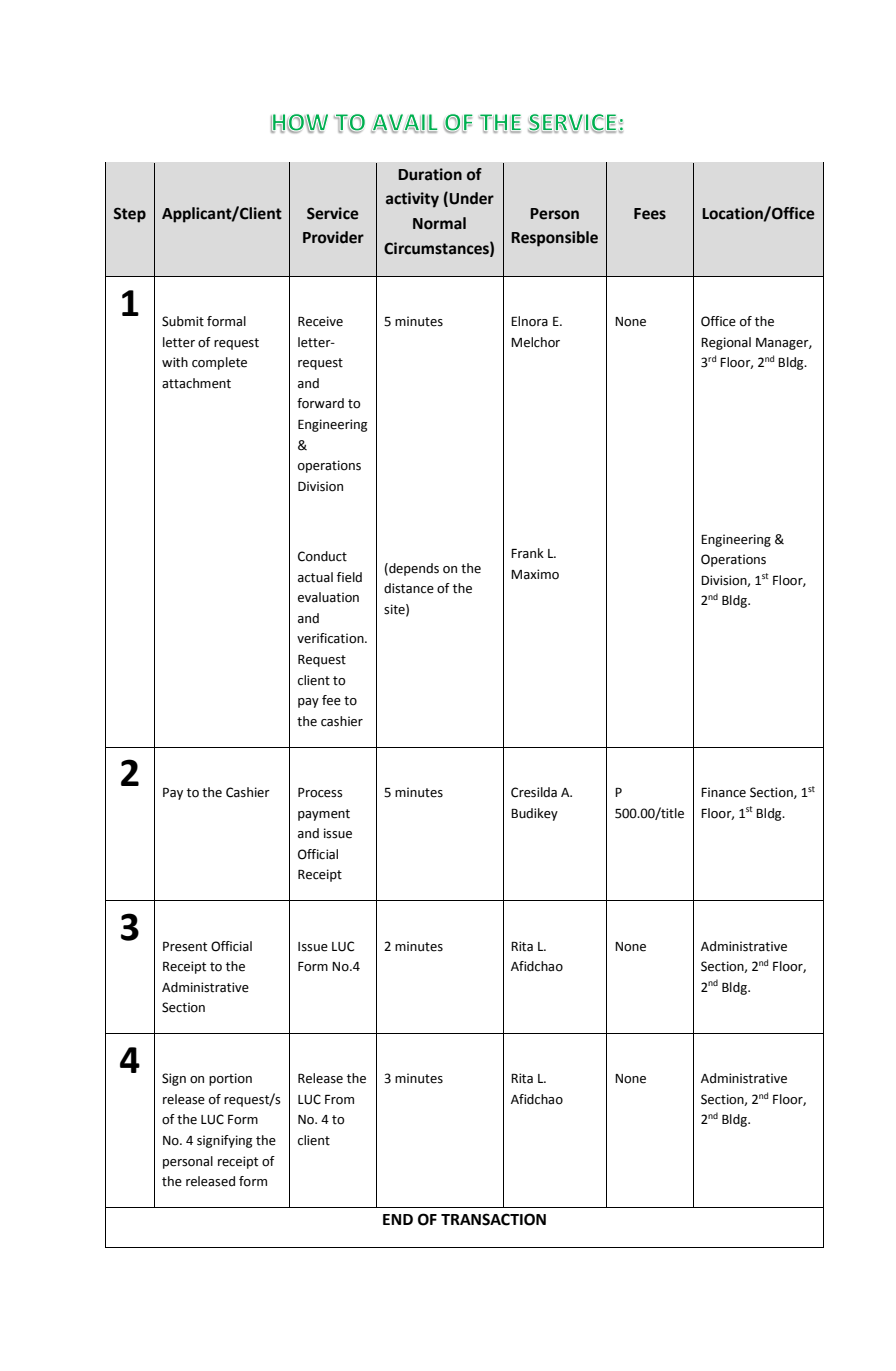 This document has width=896, height=1371. What do you see at coordinates (230, 1079) in the document?
I see `portion` at bounding box center [230, 1079].
